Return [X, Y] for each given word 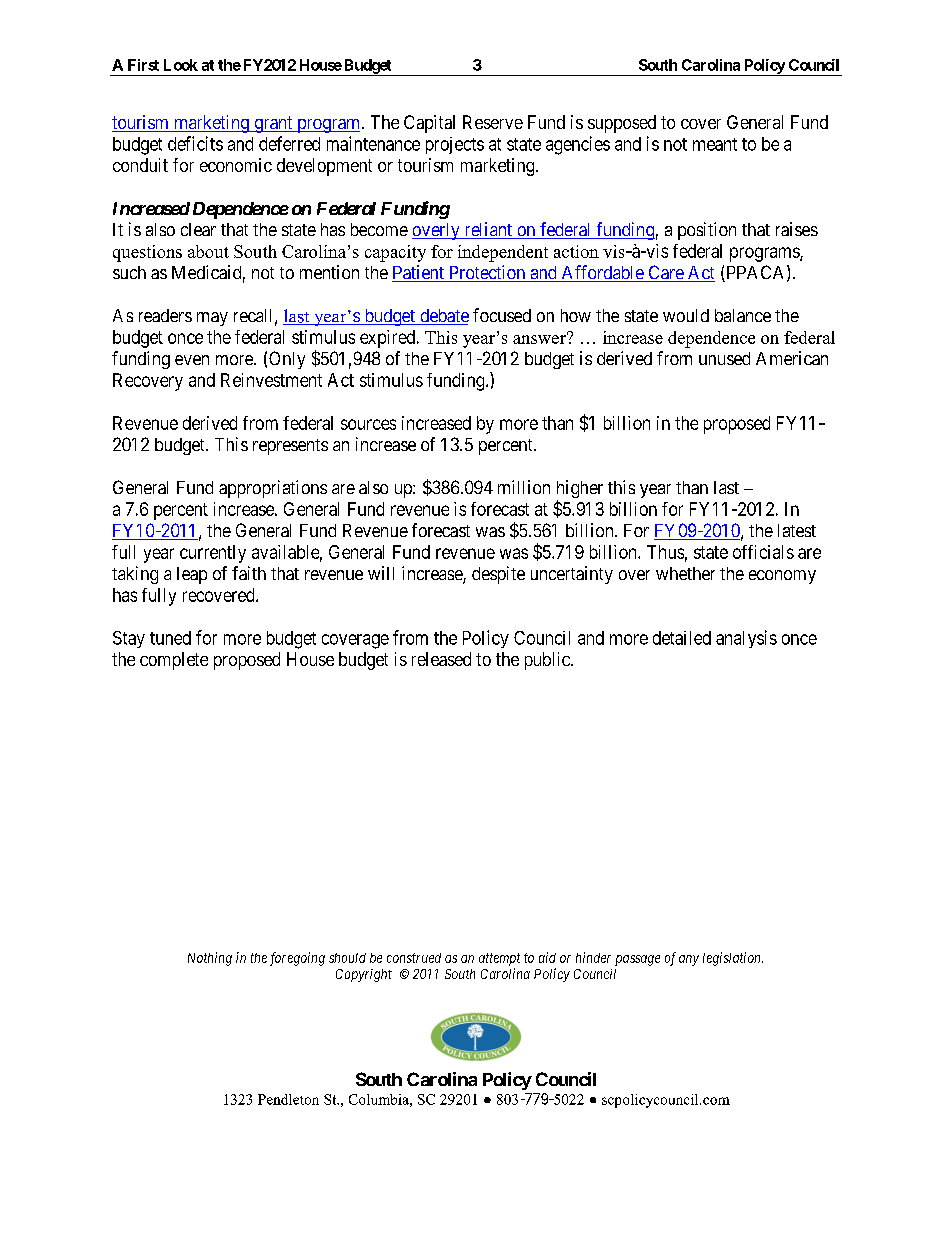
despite [498, 575]
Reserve [493, 122]
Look [181, 65]
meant [715, 144]
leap [192, 575]
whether [685, 573]
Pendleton [288, 1099]
